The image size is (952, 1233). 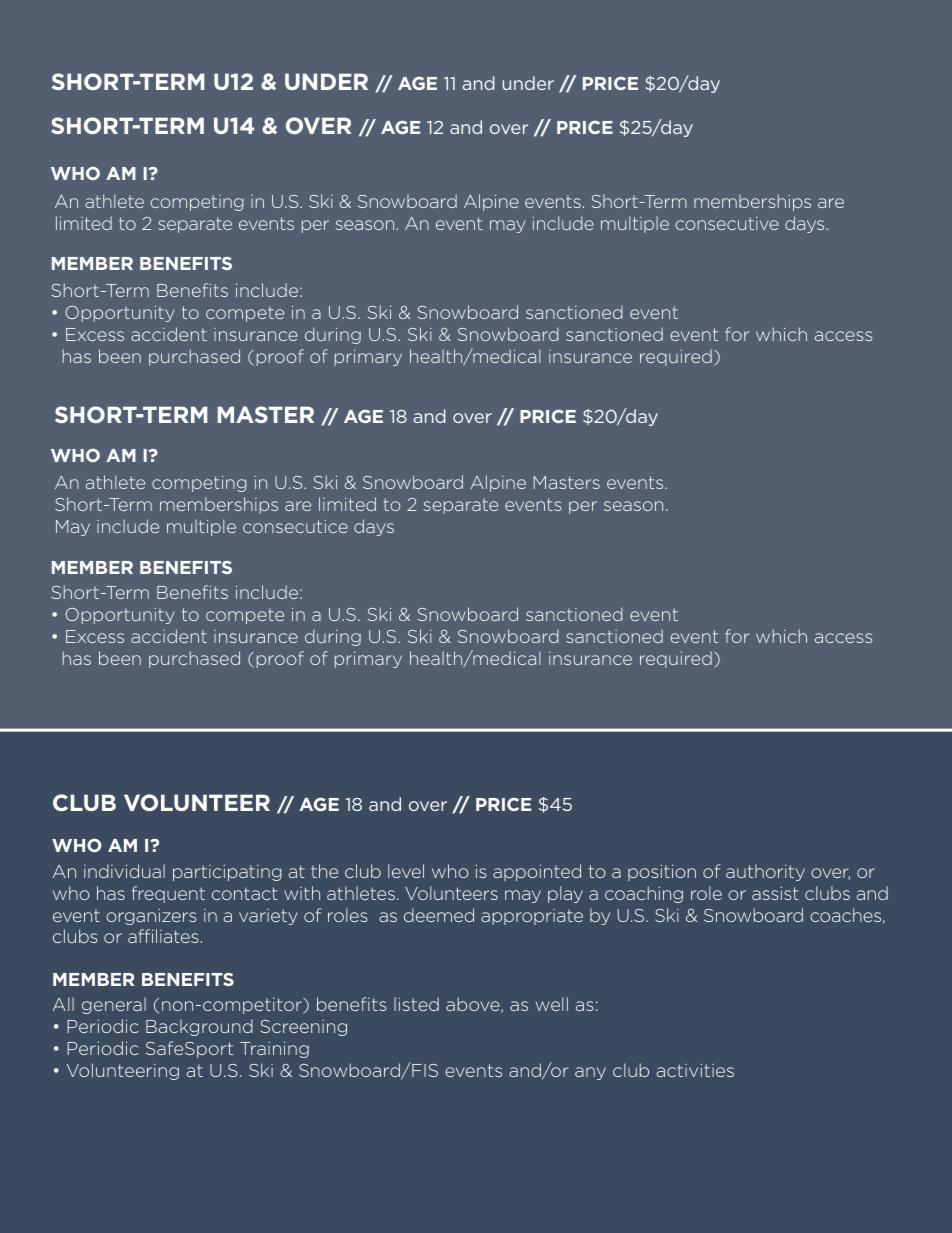 What do you see at coordinates (765, 872) in the page?
I see `authority` at bounding box center [765, 872].
